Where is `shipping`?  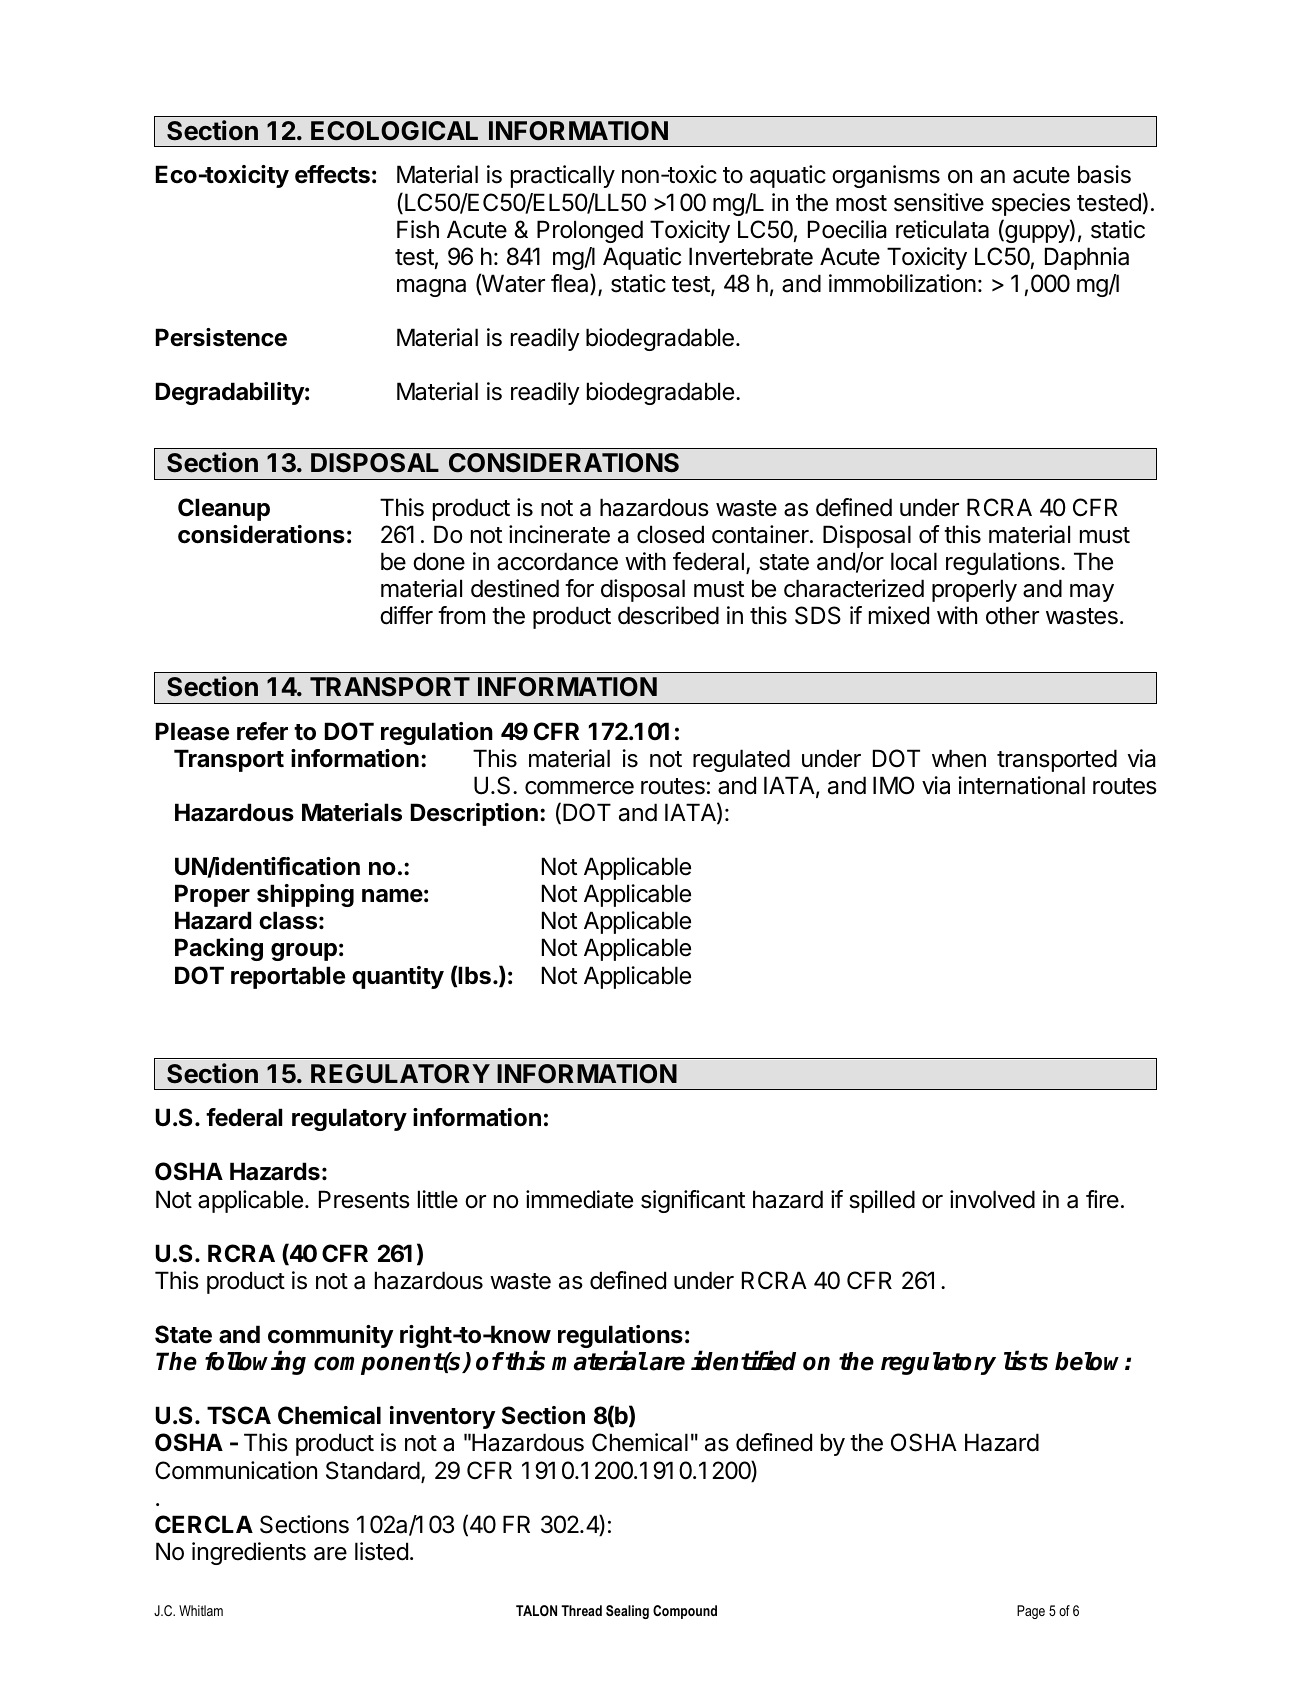
shipping is located at coordinates (305, 895).
